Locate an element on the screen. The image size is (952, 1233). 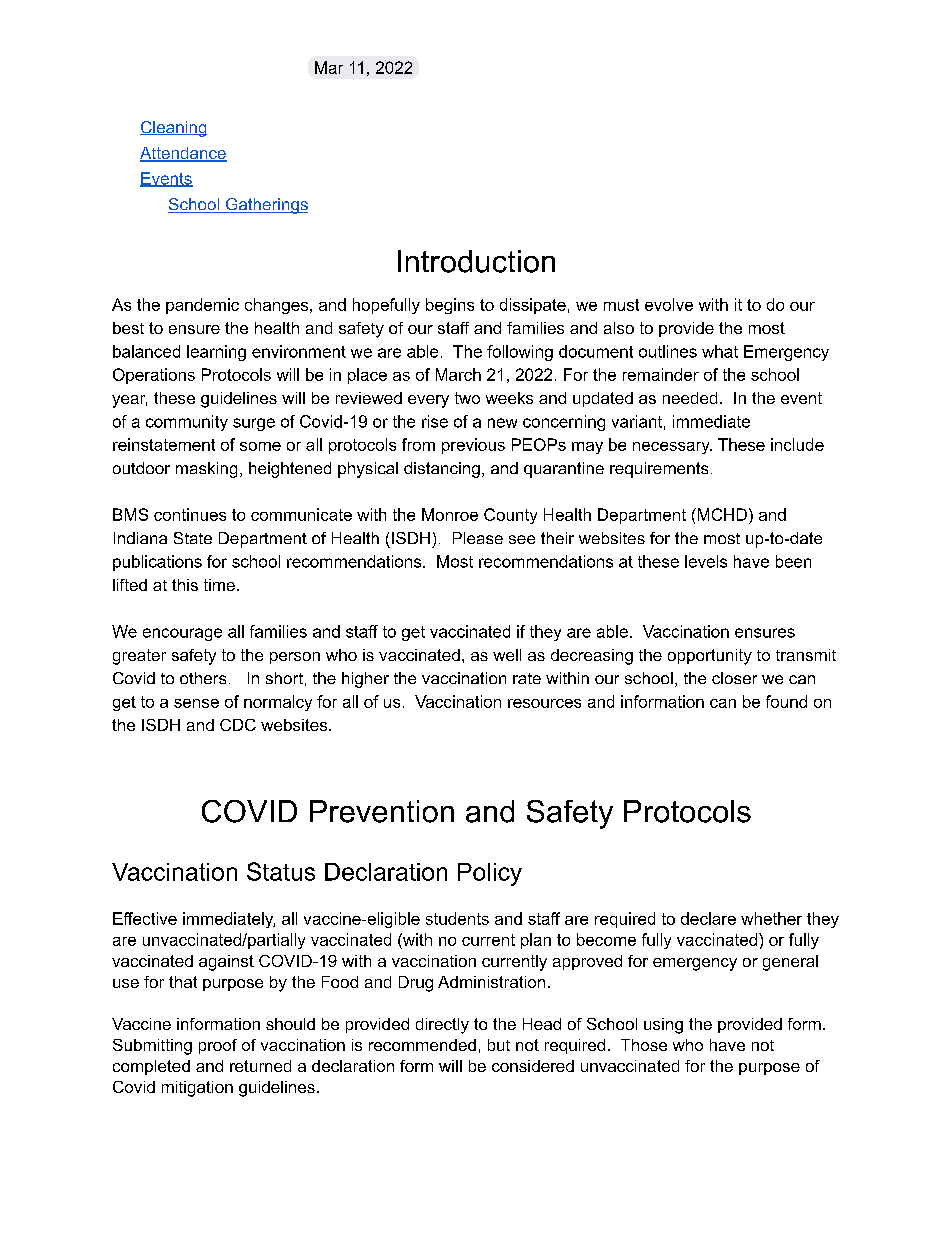
proof is located at coordinates (218, 1046).
